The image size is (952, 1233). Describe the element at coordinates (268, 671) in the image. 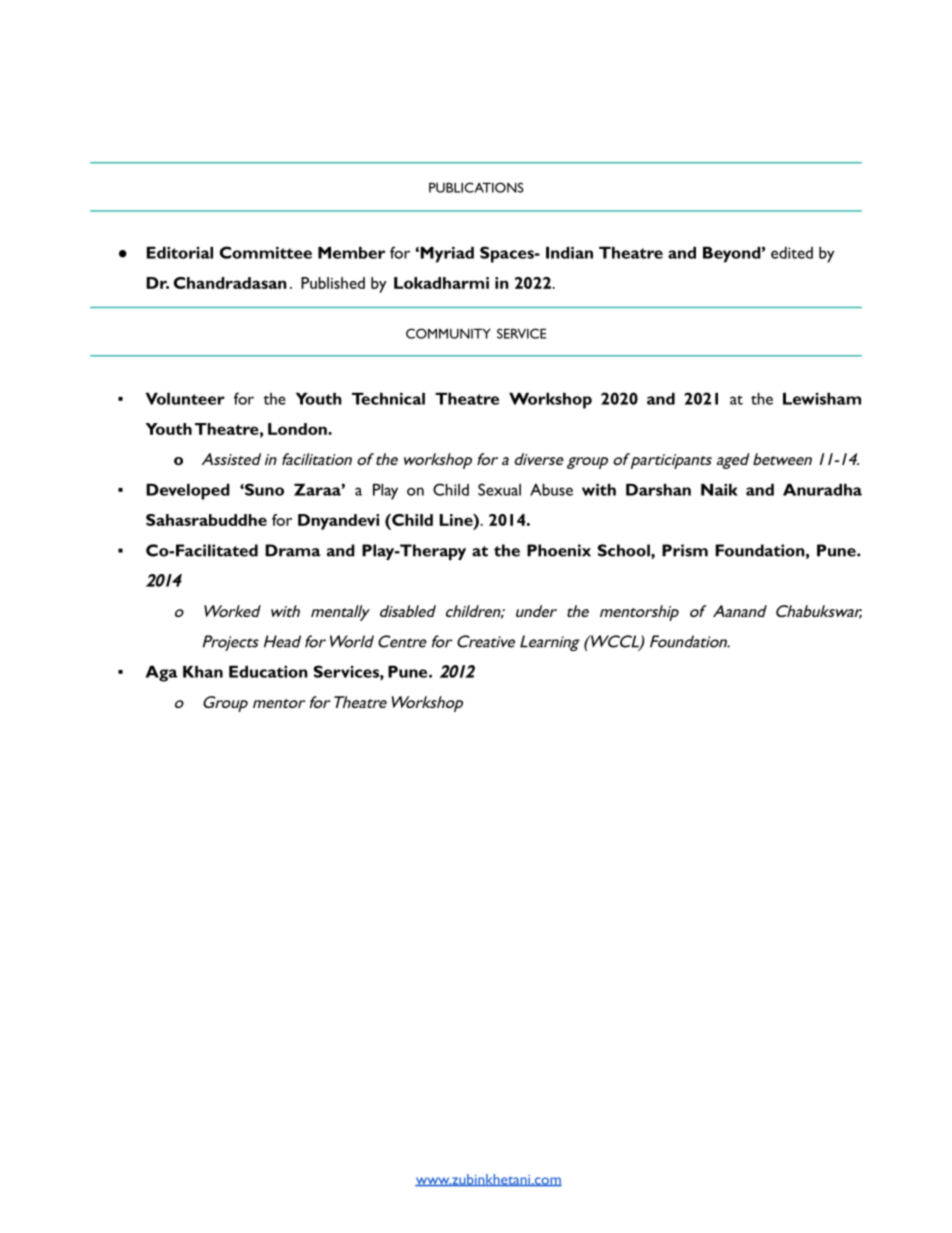

I see `Education` at that location.
